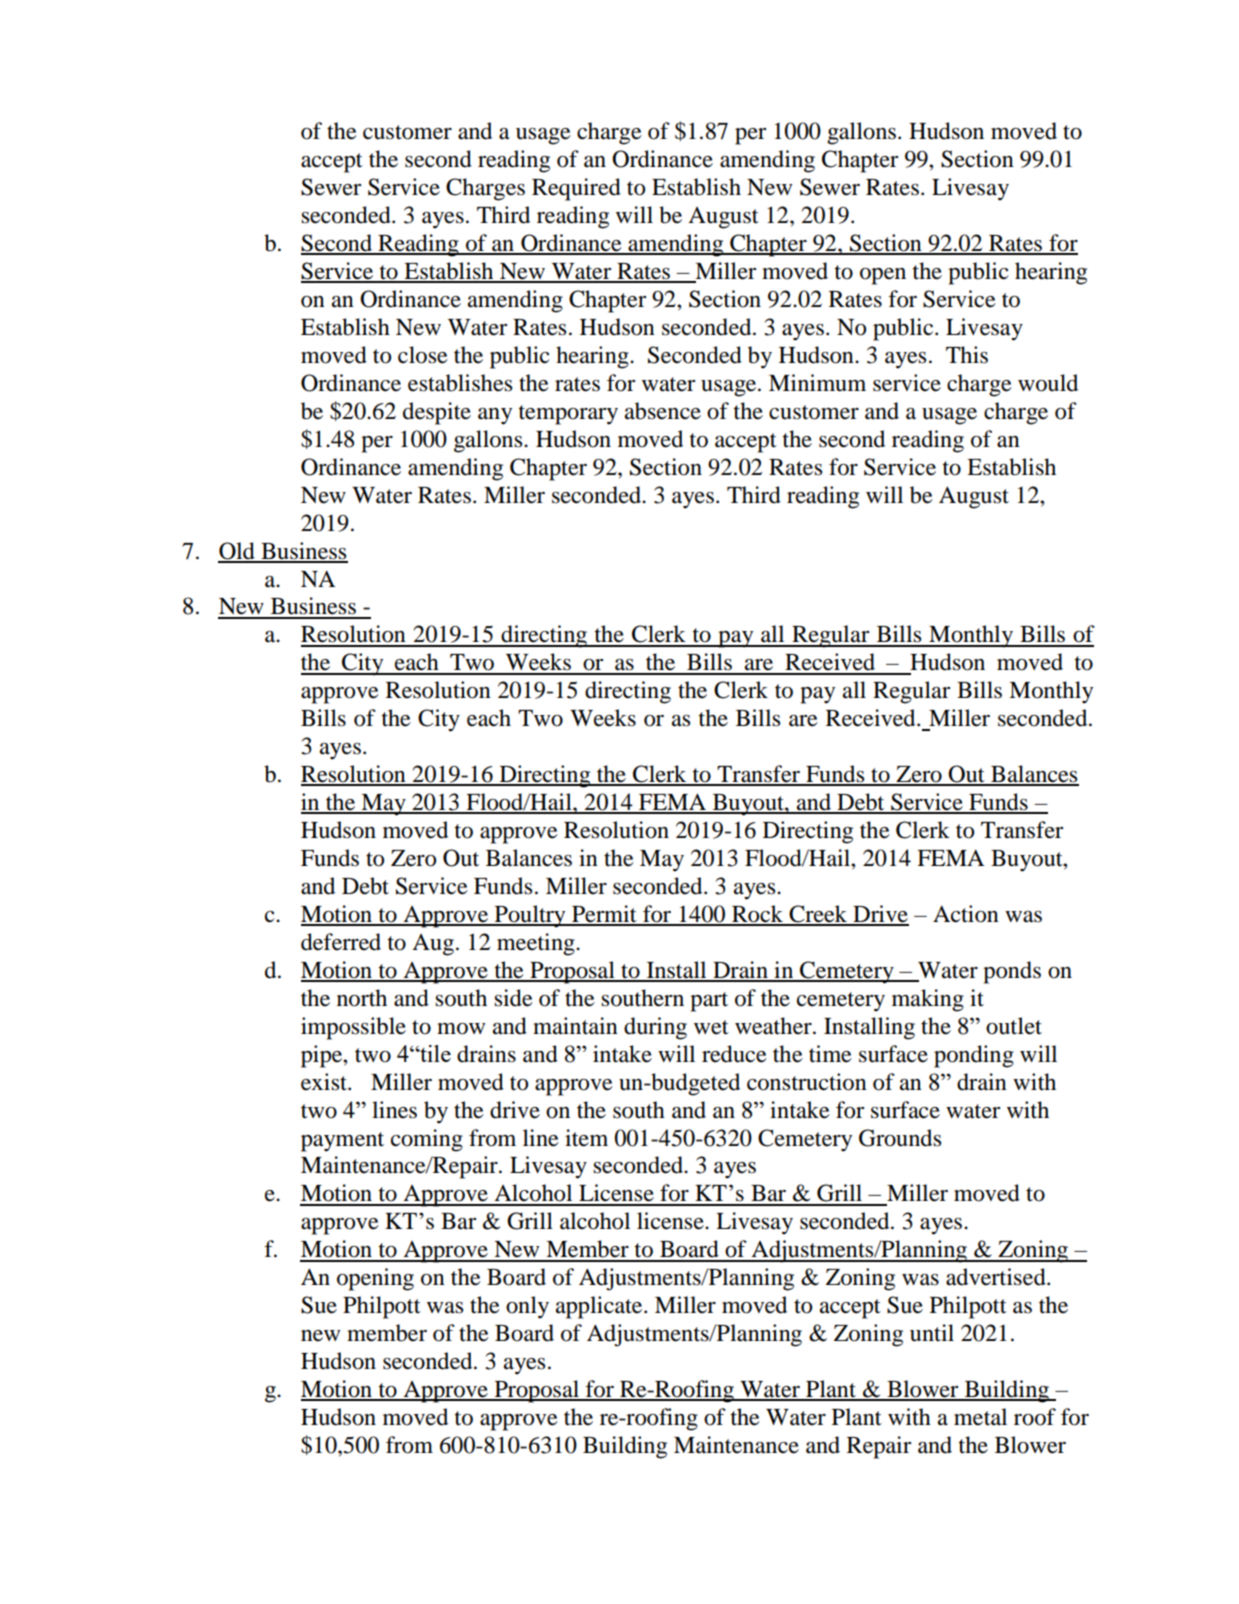 Image resolution: width=1239 pixels, height=1604 pixels. What do you see at coordinates (423, 355) in the page?
I see `close` at bounding box center [423, 355].
